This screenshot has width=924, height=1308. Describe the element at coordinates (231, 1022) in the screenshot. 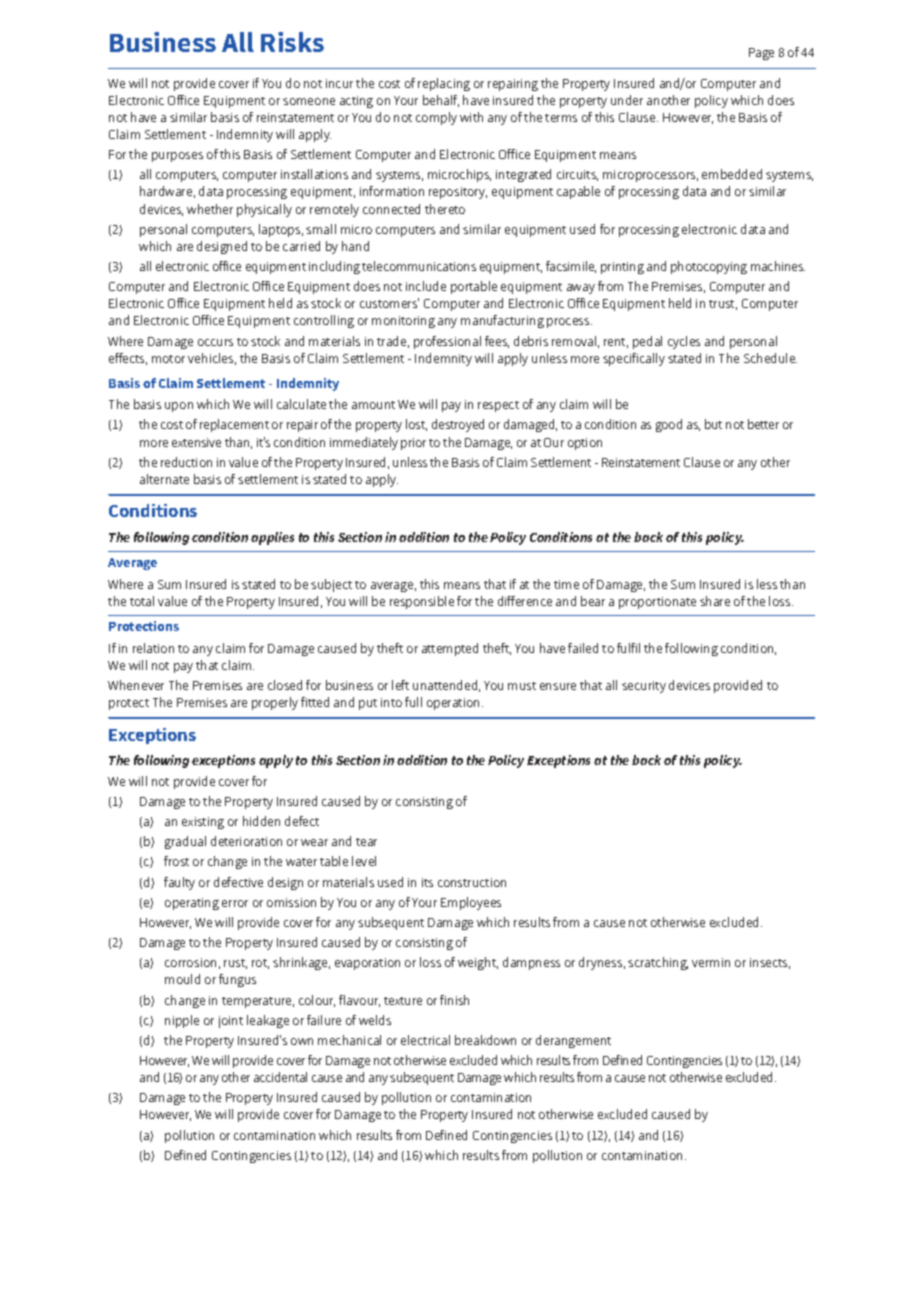

I see `joint` at that location.
